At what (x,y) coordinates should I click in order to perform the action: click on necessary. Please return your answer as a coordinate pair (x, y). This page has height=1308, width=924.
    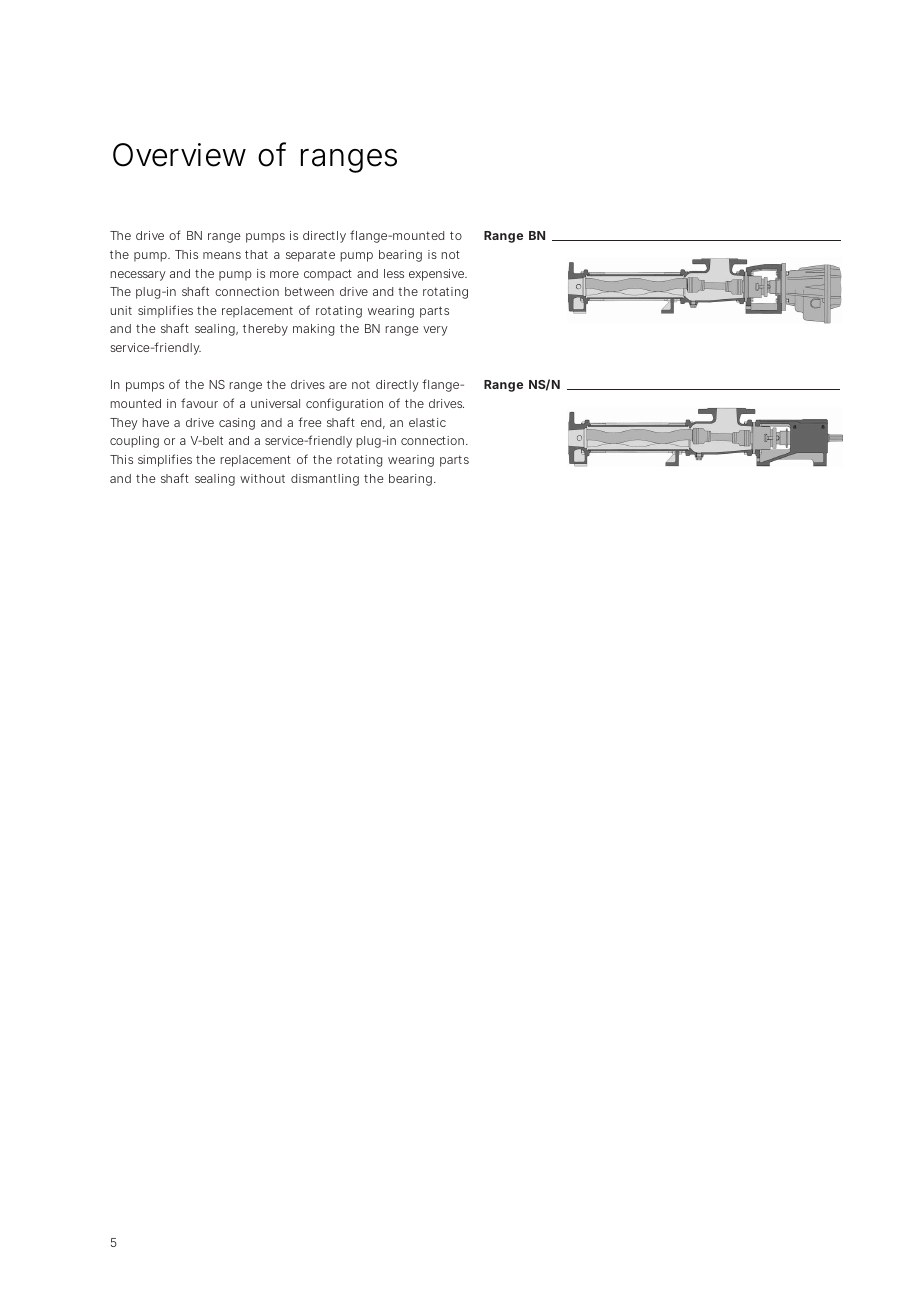
    Looking at the image, I should click on (138, 276).
